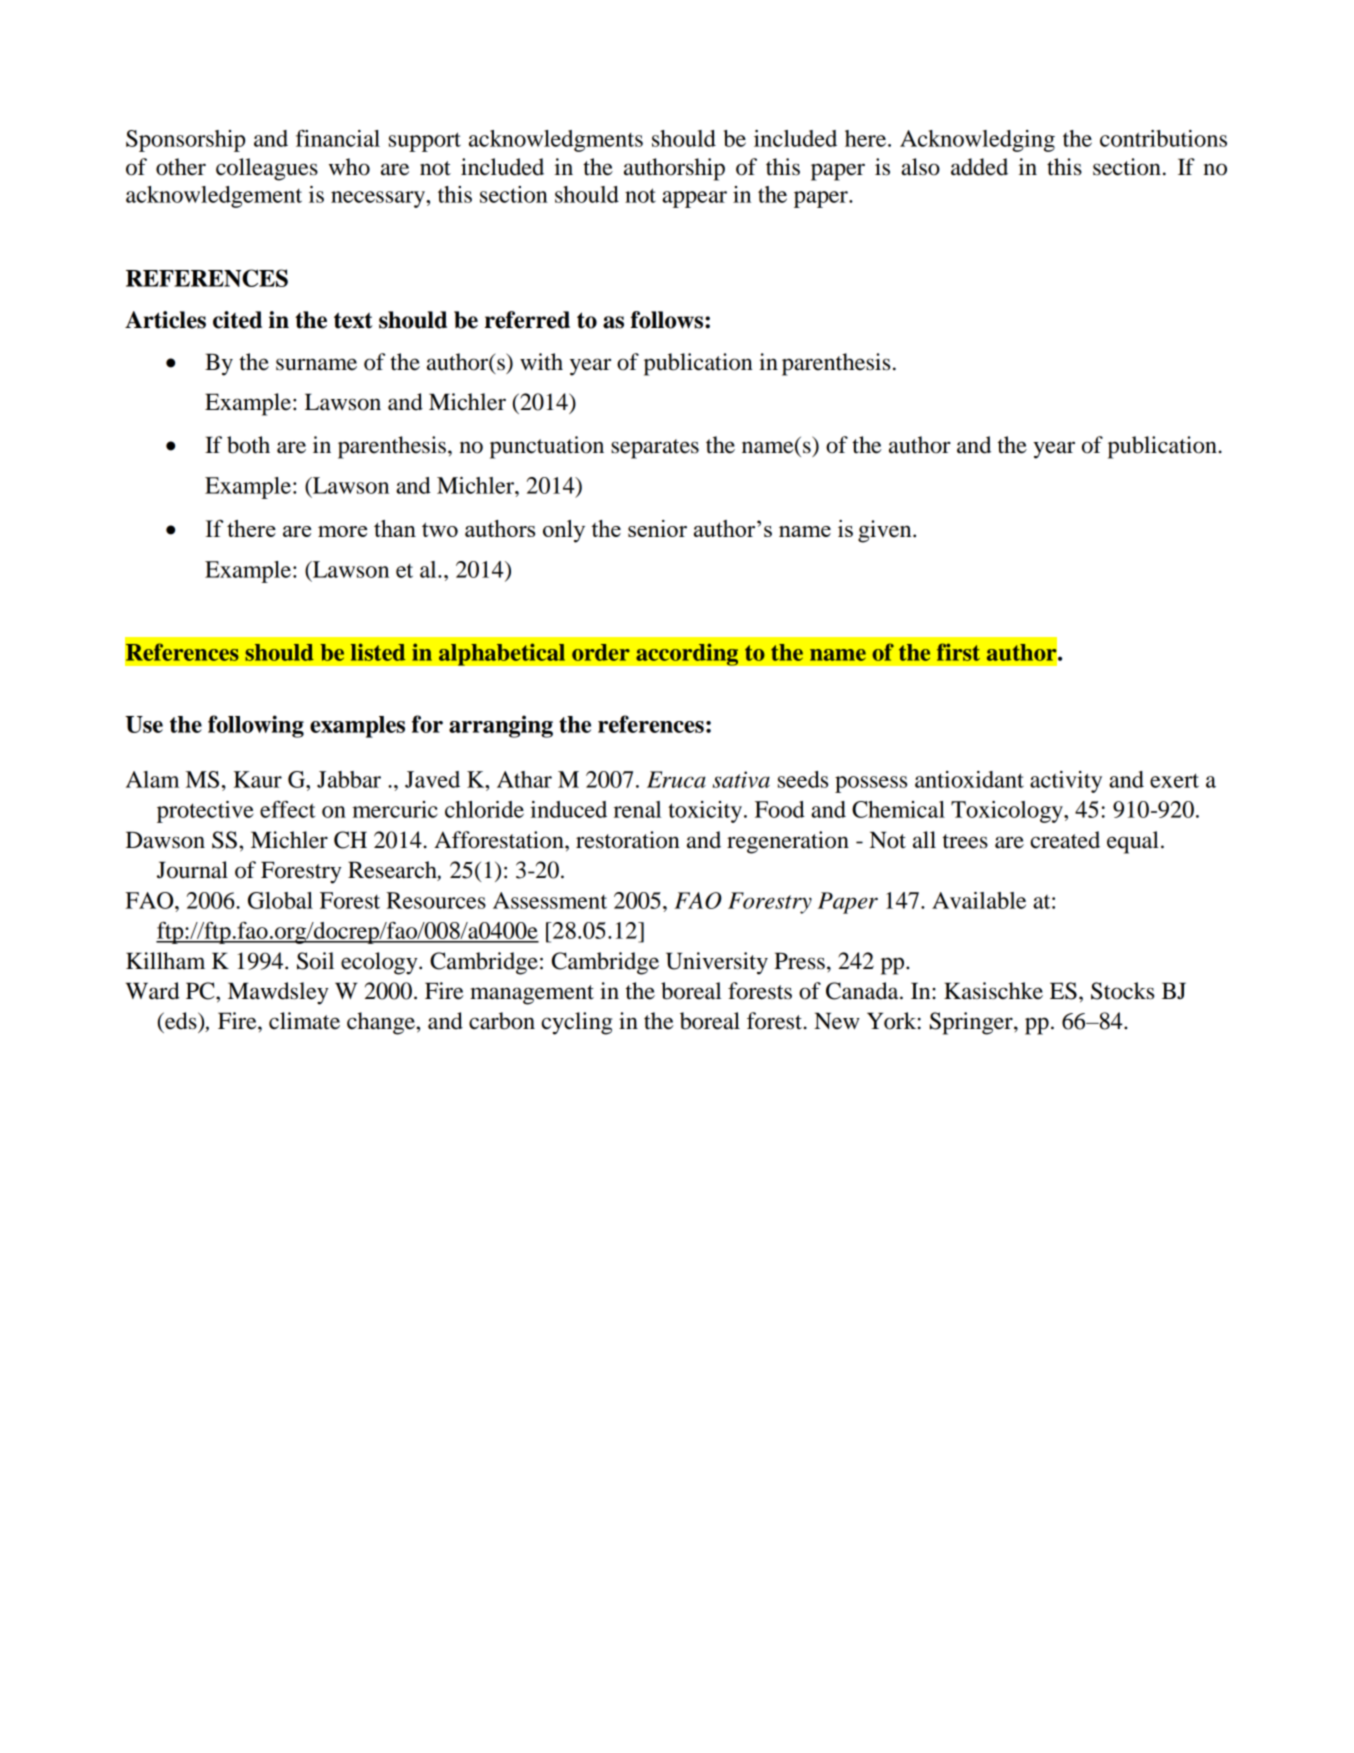 The width and height of the page is (1354, 1753). I want to click on colleagues, so click(267, 169).
